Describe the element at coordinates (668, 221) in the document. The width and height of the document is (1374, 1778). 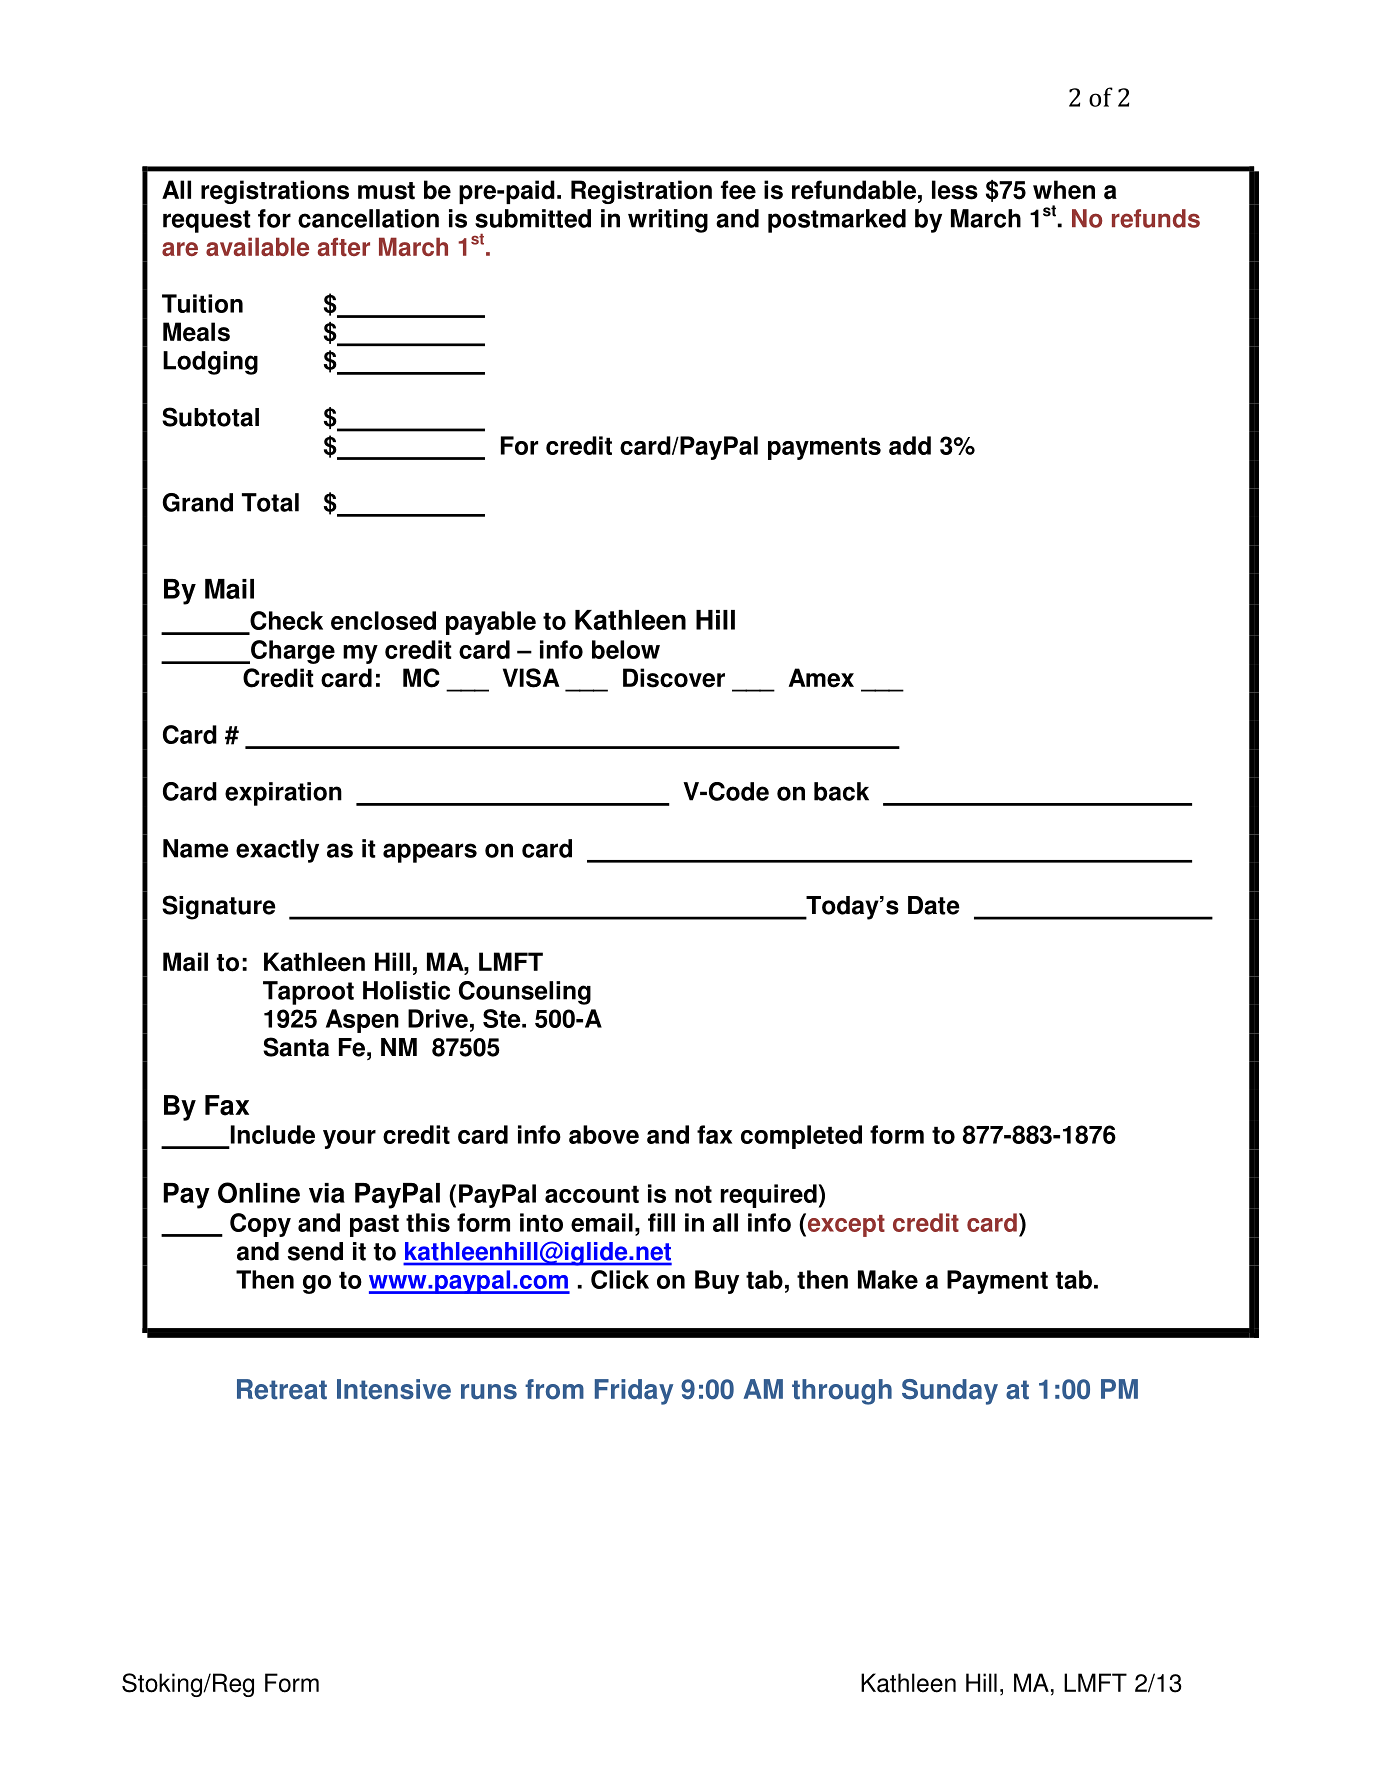
I see `writing` at that location.
